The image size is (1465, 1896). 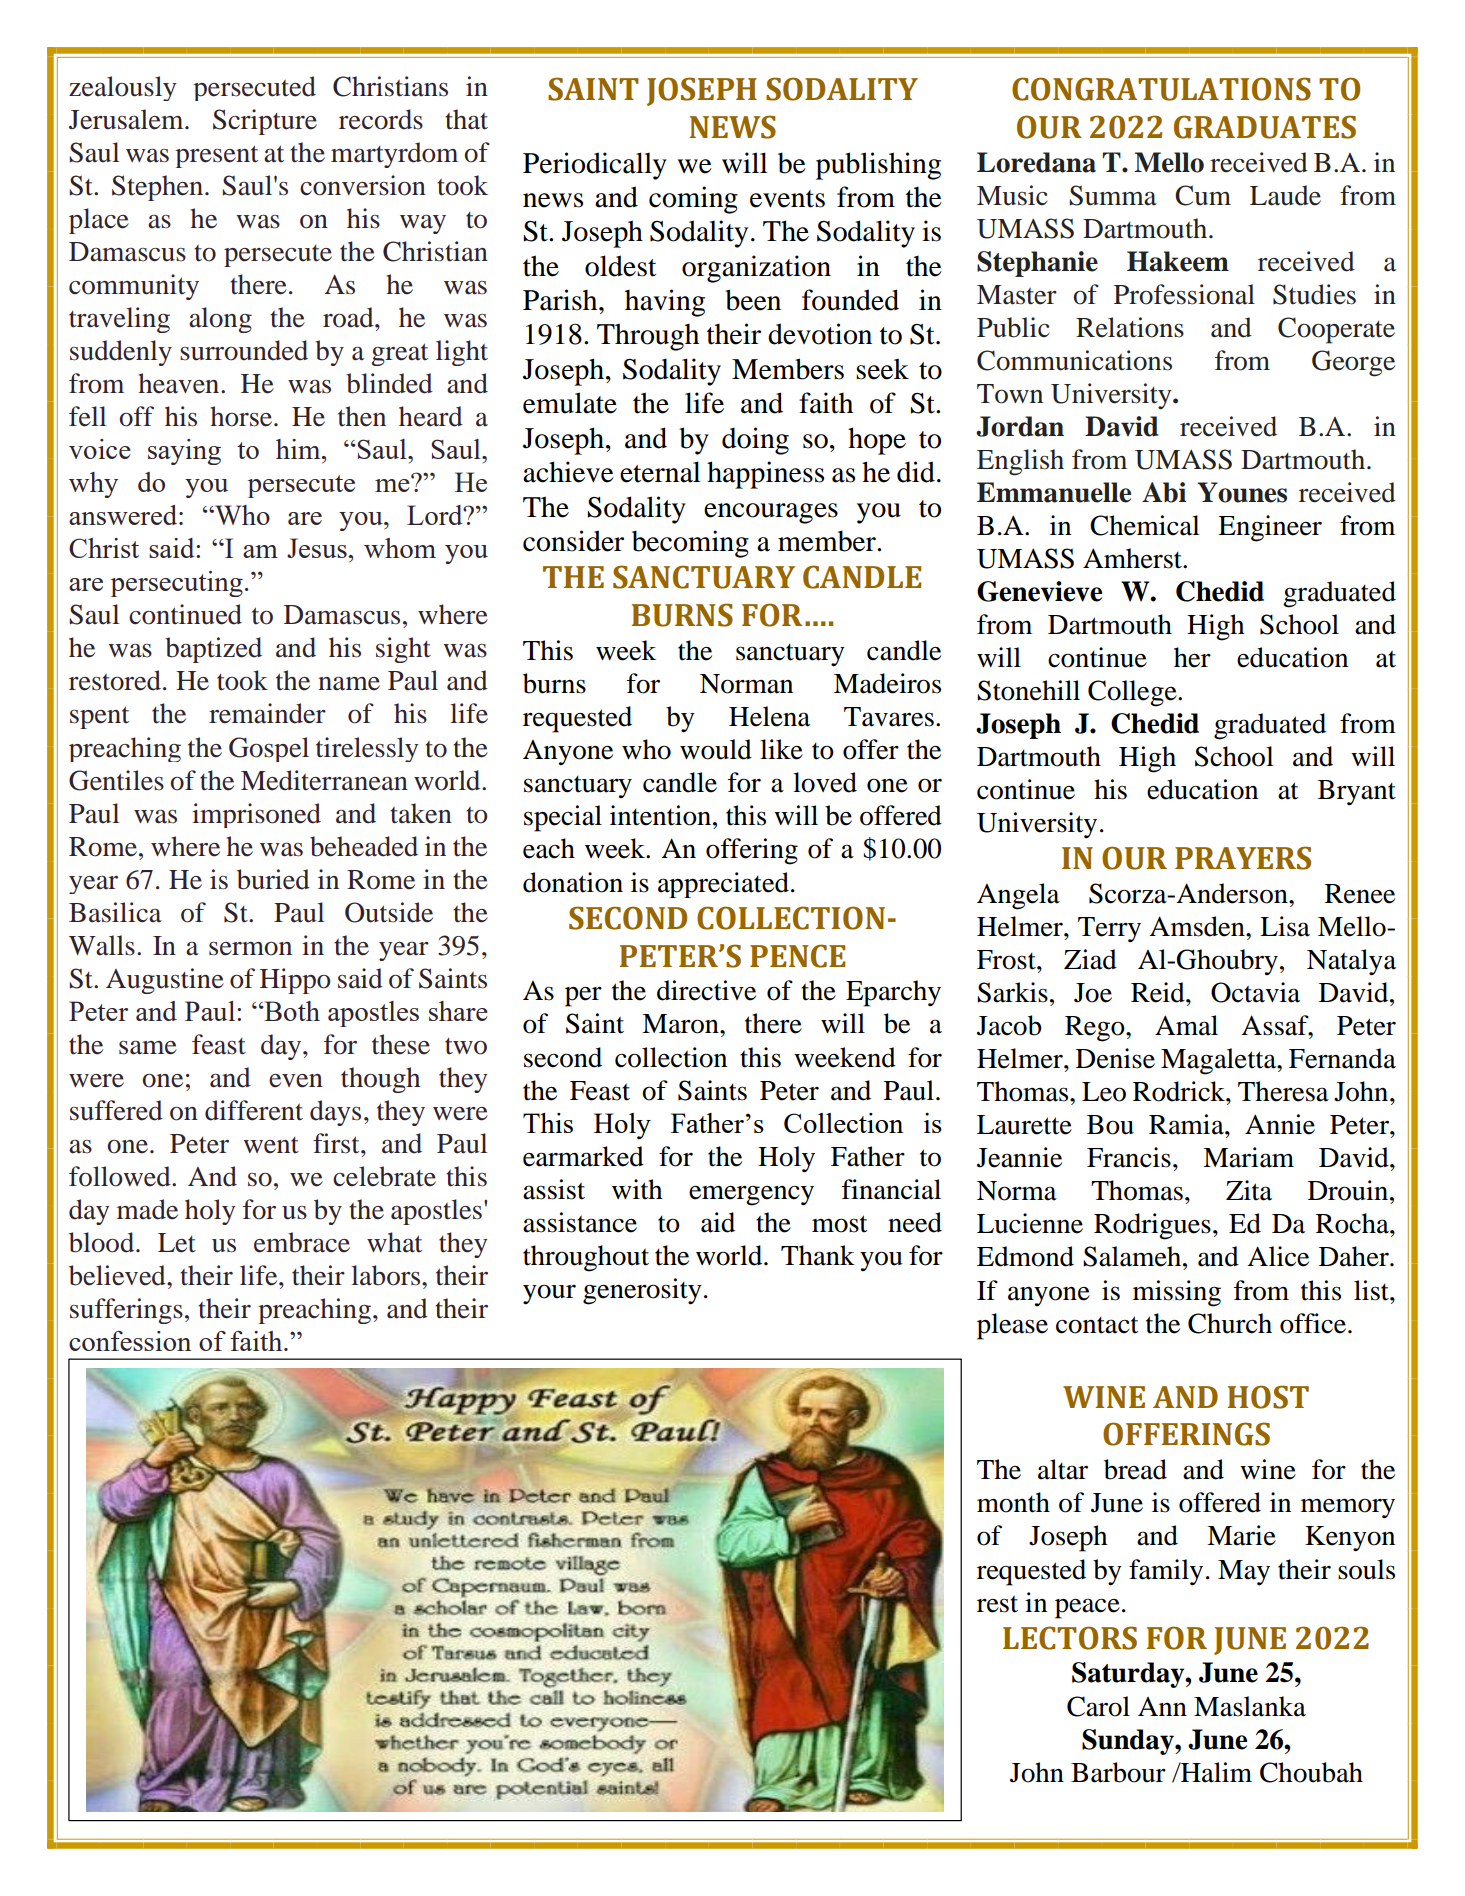 What do you see at coordinates (1265, 127) in the page?
I see `GRADUATES` at bounding box center [1265, 127].
